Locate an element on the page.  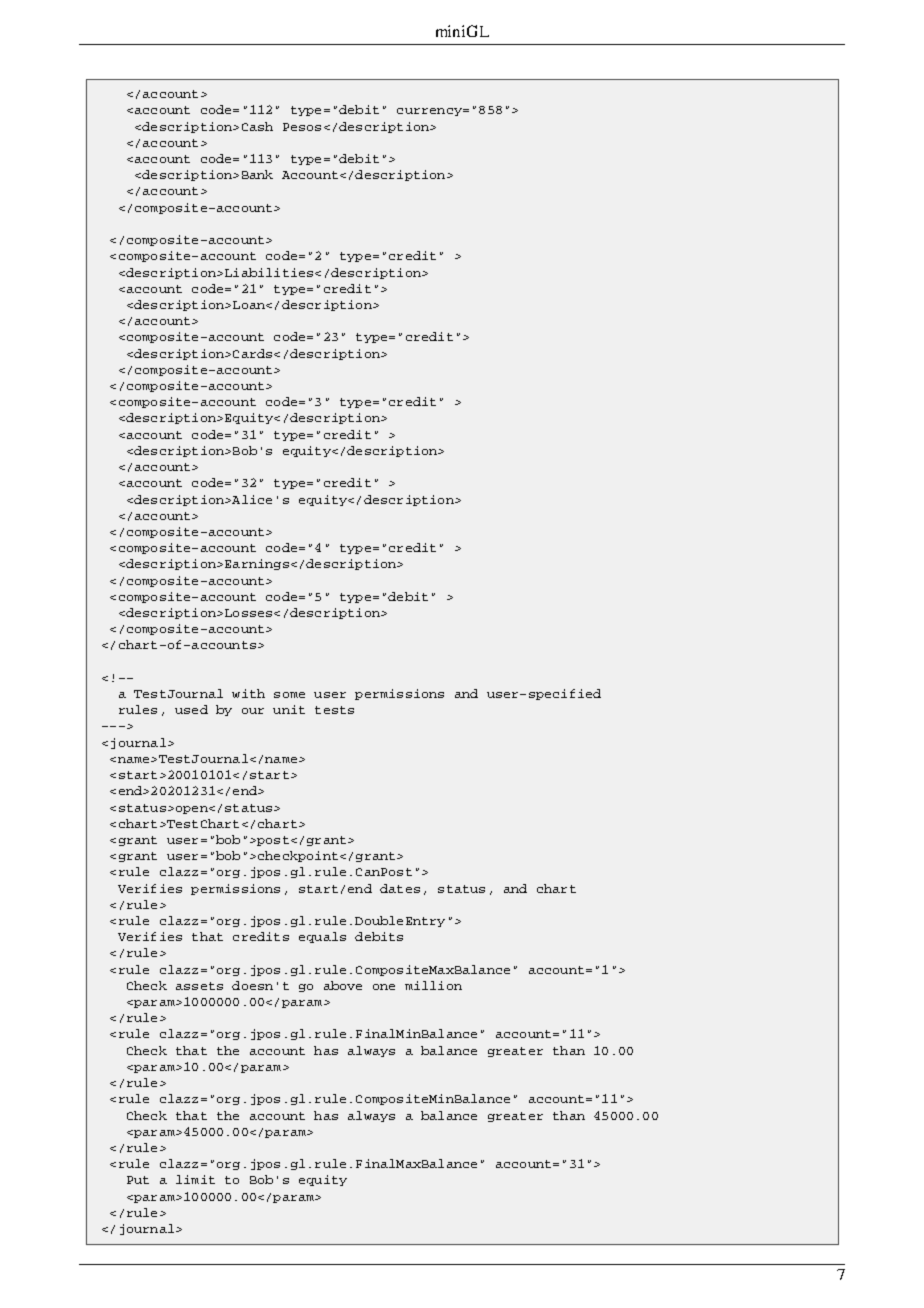
used is located at coordinates (191, 709).
